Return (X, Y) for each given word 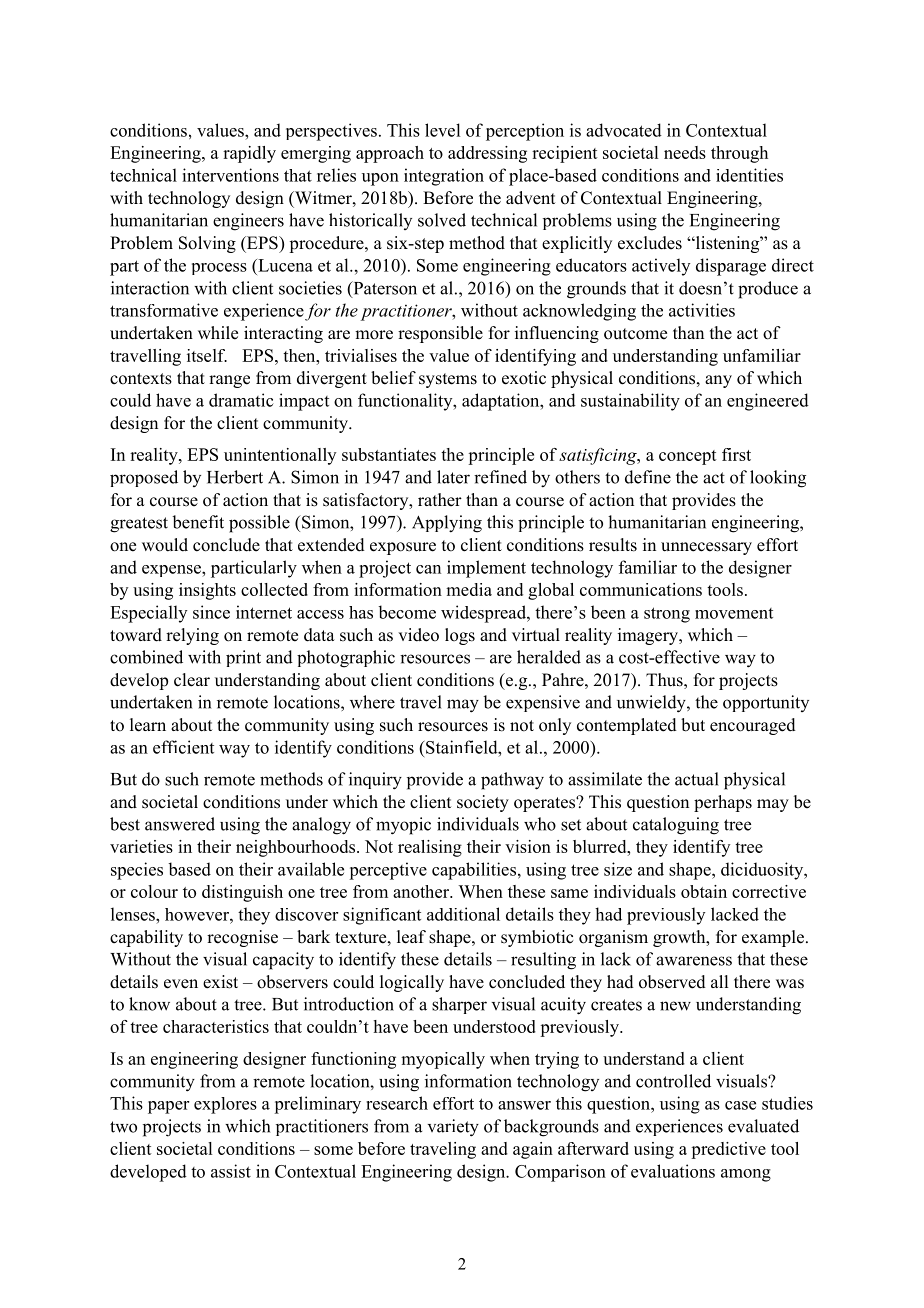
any (718, 381)
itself (207, 355)
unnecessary (706, 548)
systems (448, 380)
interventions (230, 175)
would (165, 545)
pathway (512, 781)
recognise (242, 938)
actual (697, 779)
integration (444, 177)
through (739, 154)
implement (486, 569)
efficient (183, 747)
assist (231, 1171)
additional (463, 914)
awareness (694, 961)
